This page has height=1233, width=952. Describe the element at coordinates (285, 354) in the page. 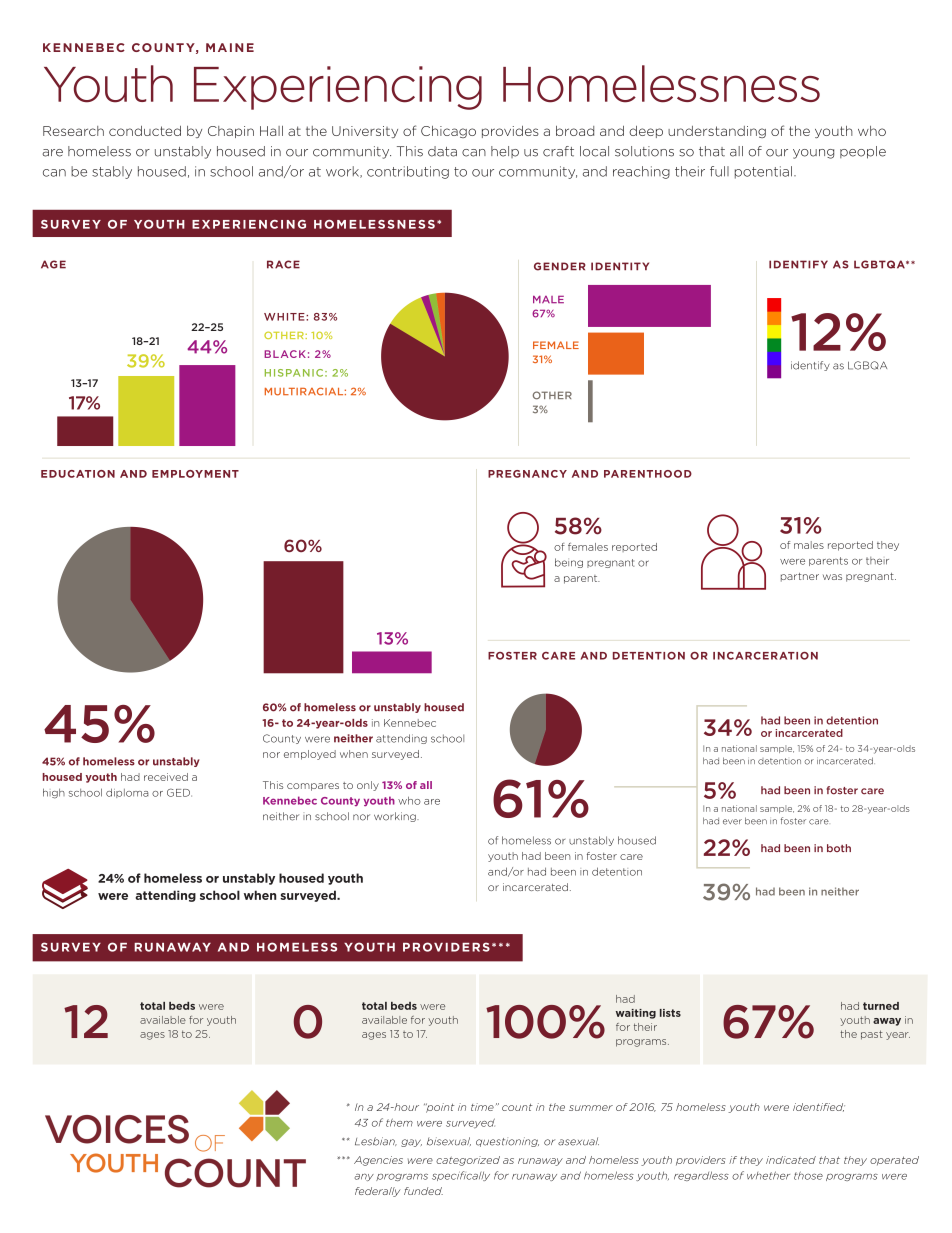

I see `BLACK` at that location.
